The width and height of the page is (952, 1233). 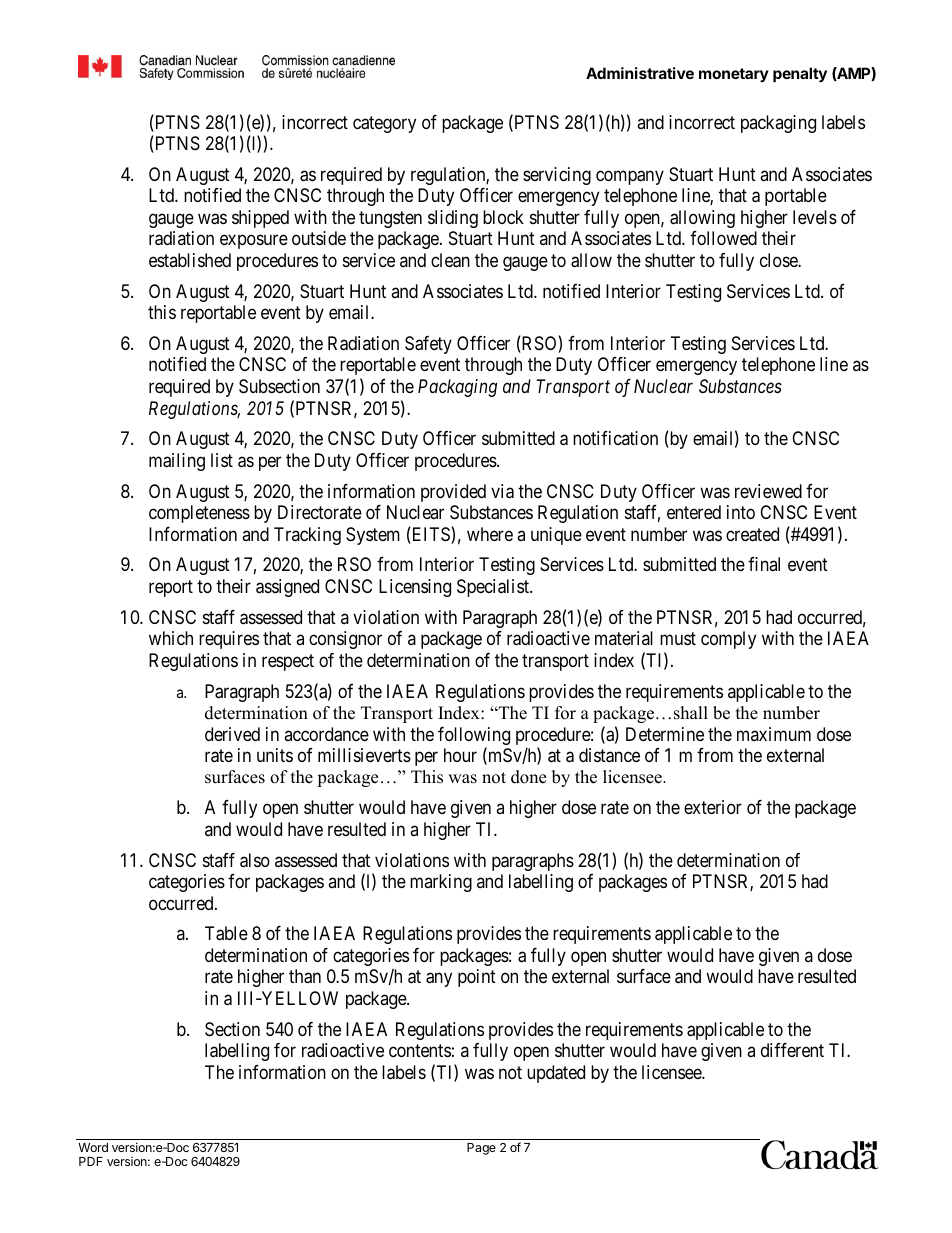 What do you see at coordinates (93, 1147) in the page?
I see `Word` at bounding box center [93, 1147].
